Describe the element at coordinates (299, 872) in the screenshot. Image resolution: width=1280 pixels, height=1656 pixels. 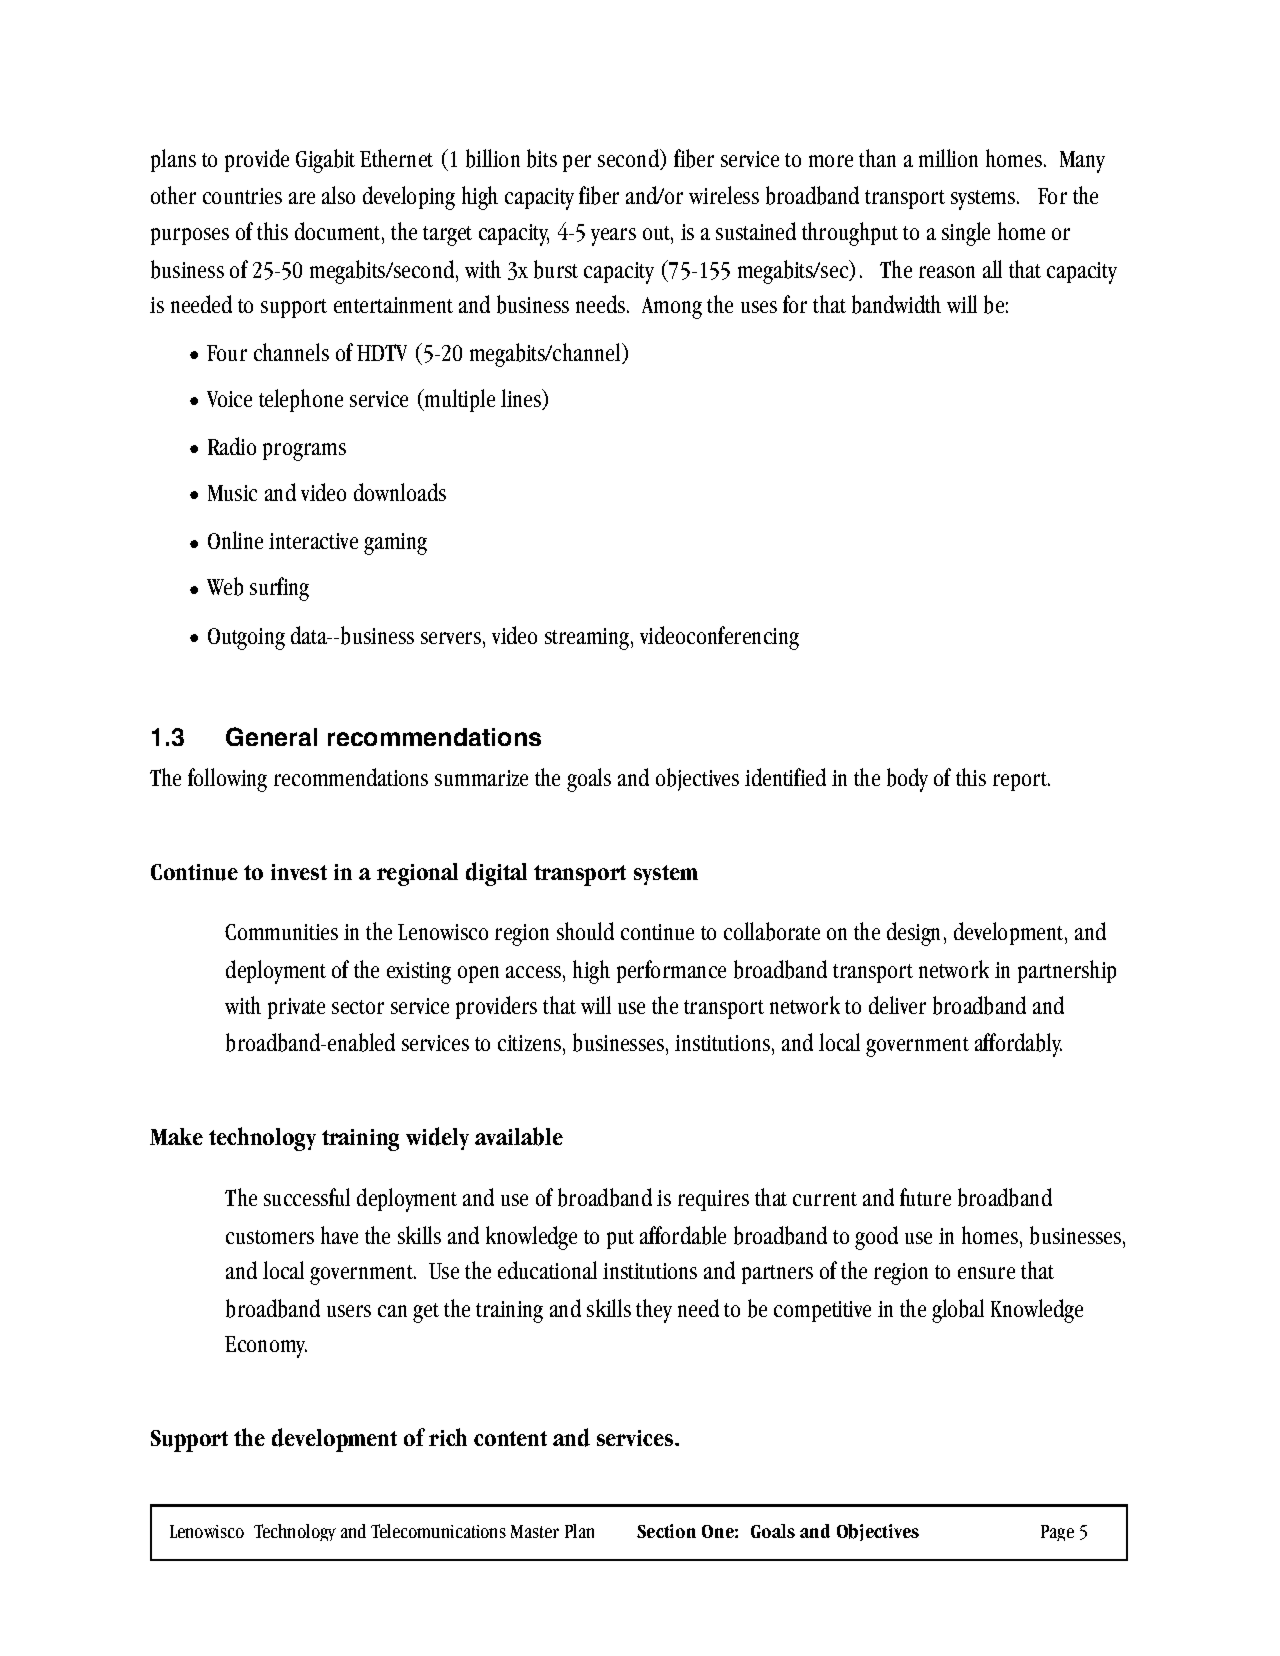
I see `invest` at that location.
